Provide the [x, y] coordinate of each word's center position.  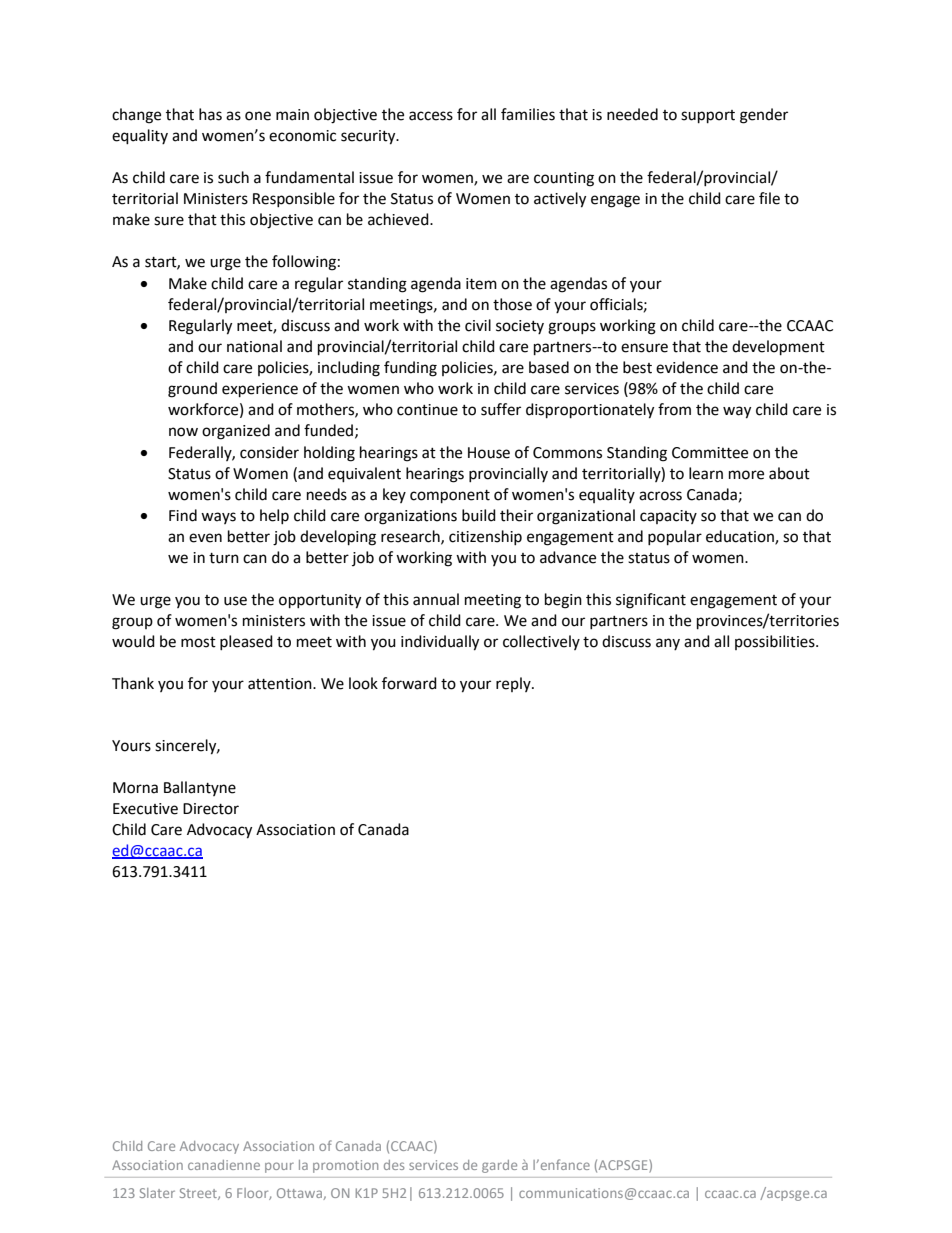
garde [499, 1166]
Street [199, 1194]
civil [478, 325]
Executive [145, 809]
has [210, 114]
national [254, 346]
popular [675, 538]
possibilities [776, 642]
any [668, 644]
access [431, 116]
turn [224, 558]
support [708, 117]
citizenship [485, 537]
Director [211, 809]
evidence [687, 367]
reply [514, 684]
